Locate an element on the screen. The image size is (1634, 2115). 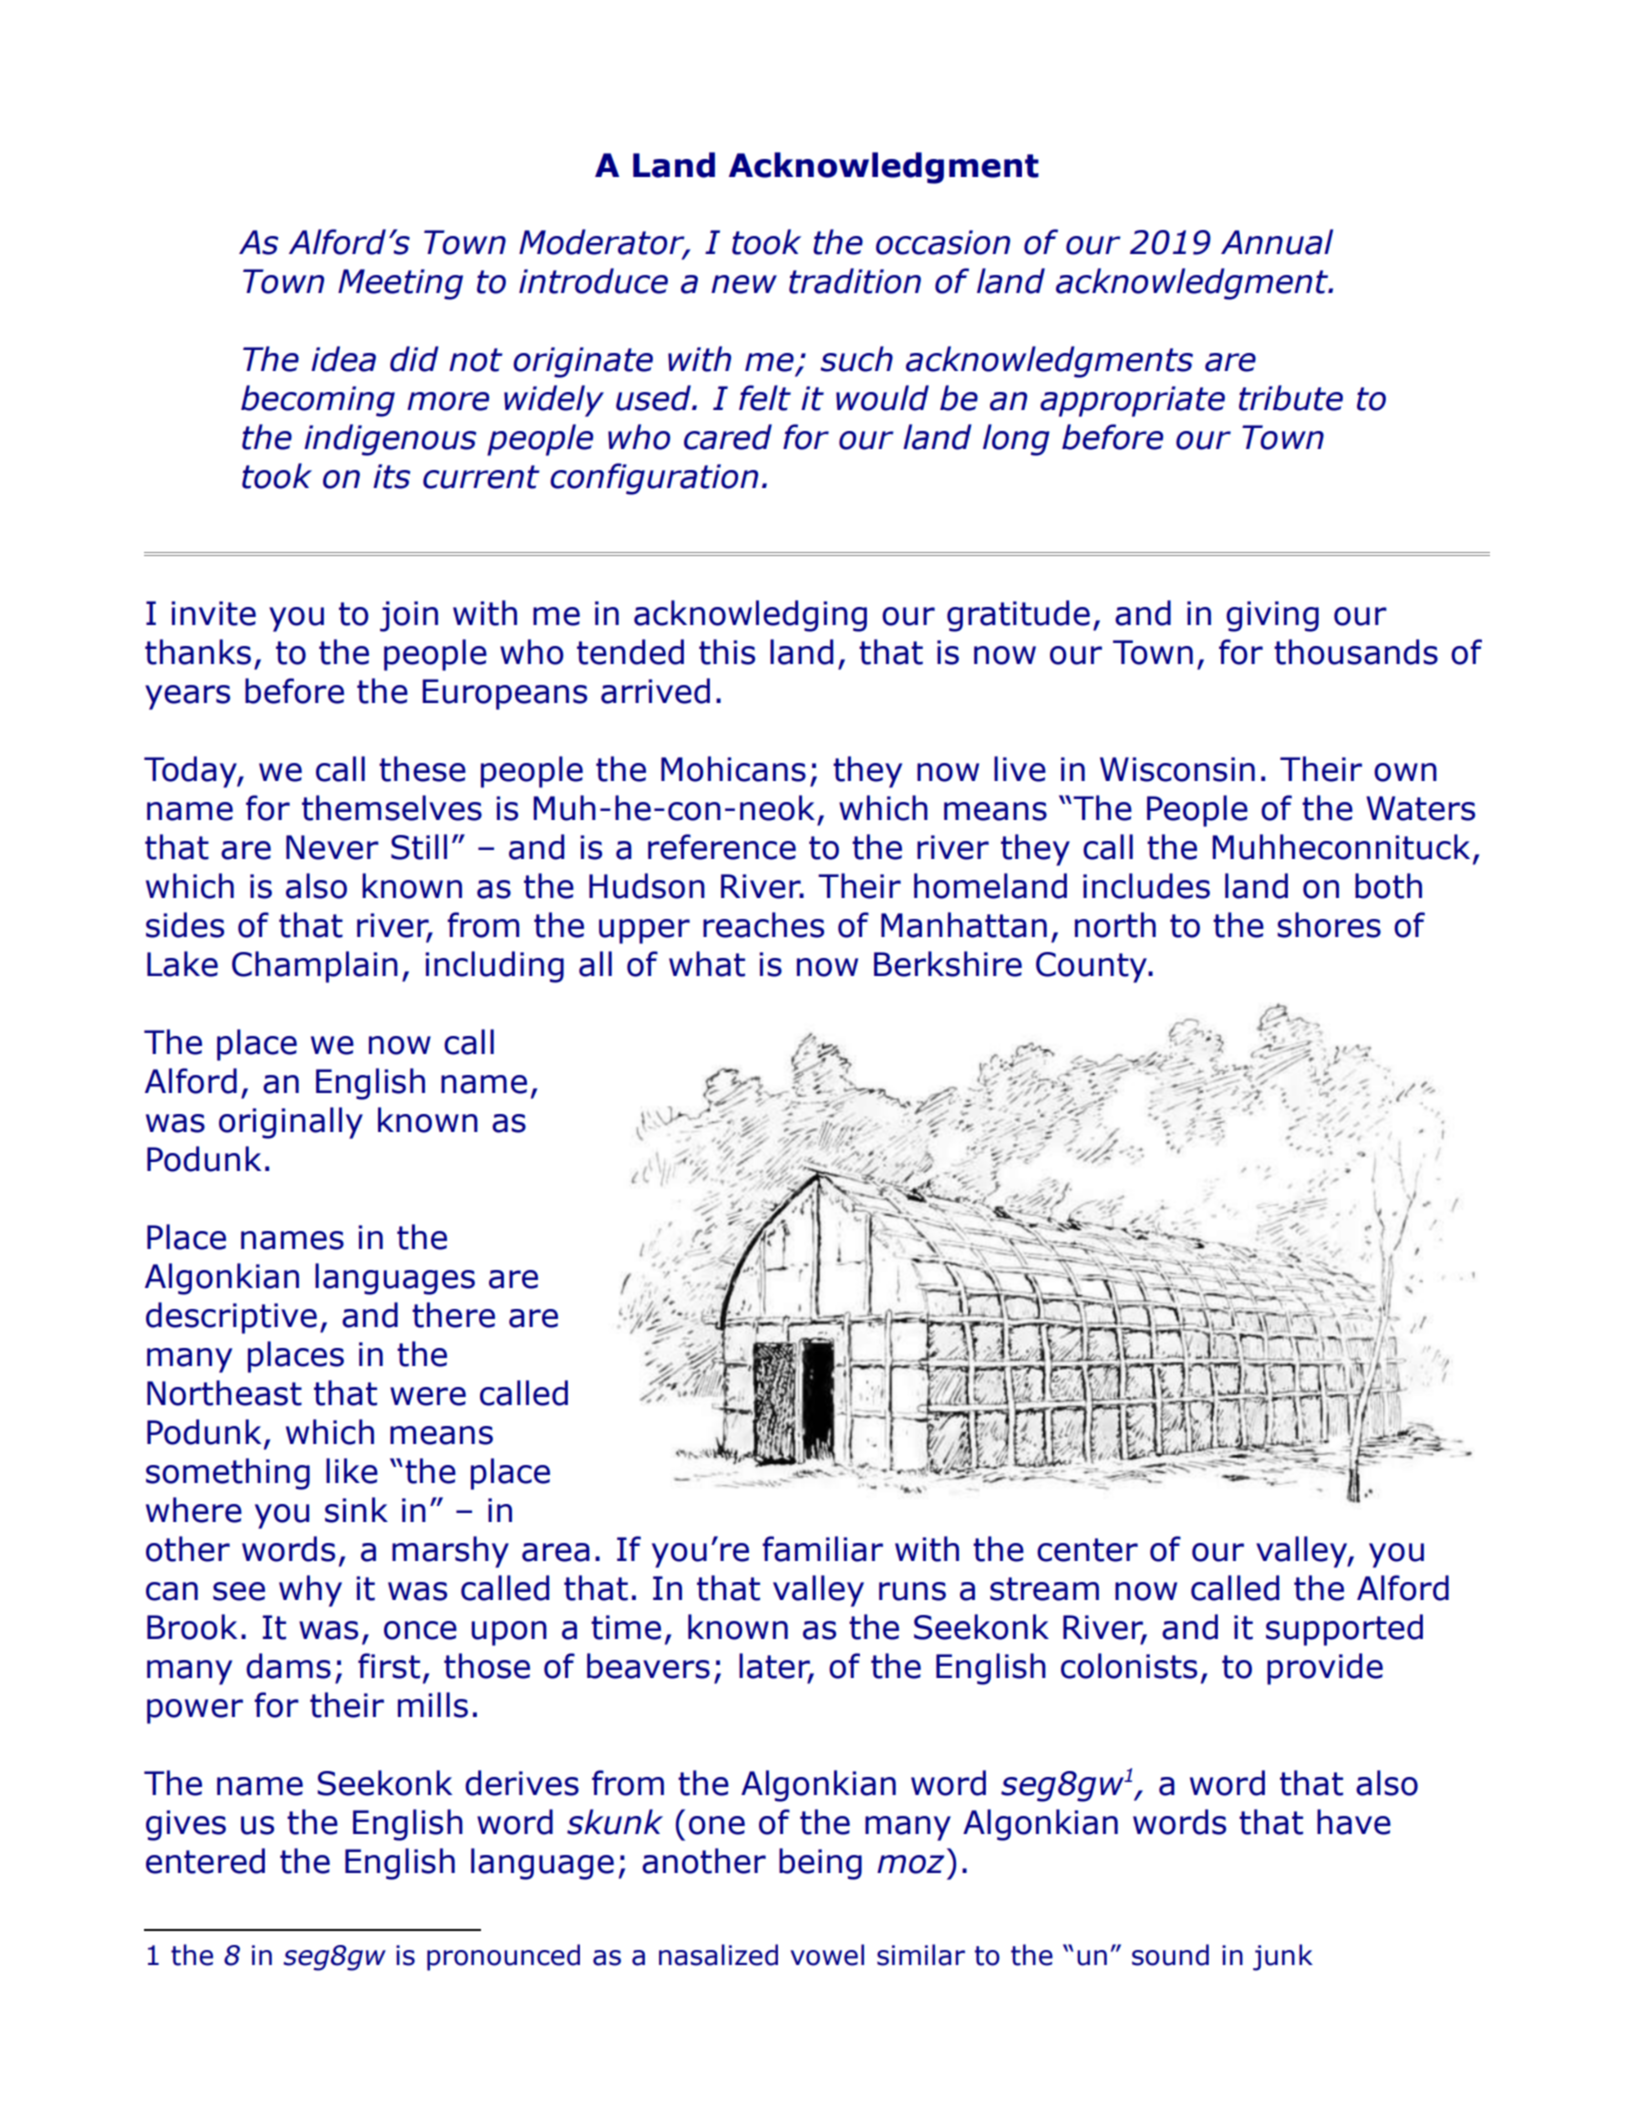
familiar is located at coordinates (822, 1549).
